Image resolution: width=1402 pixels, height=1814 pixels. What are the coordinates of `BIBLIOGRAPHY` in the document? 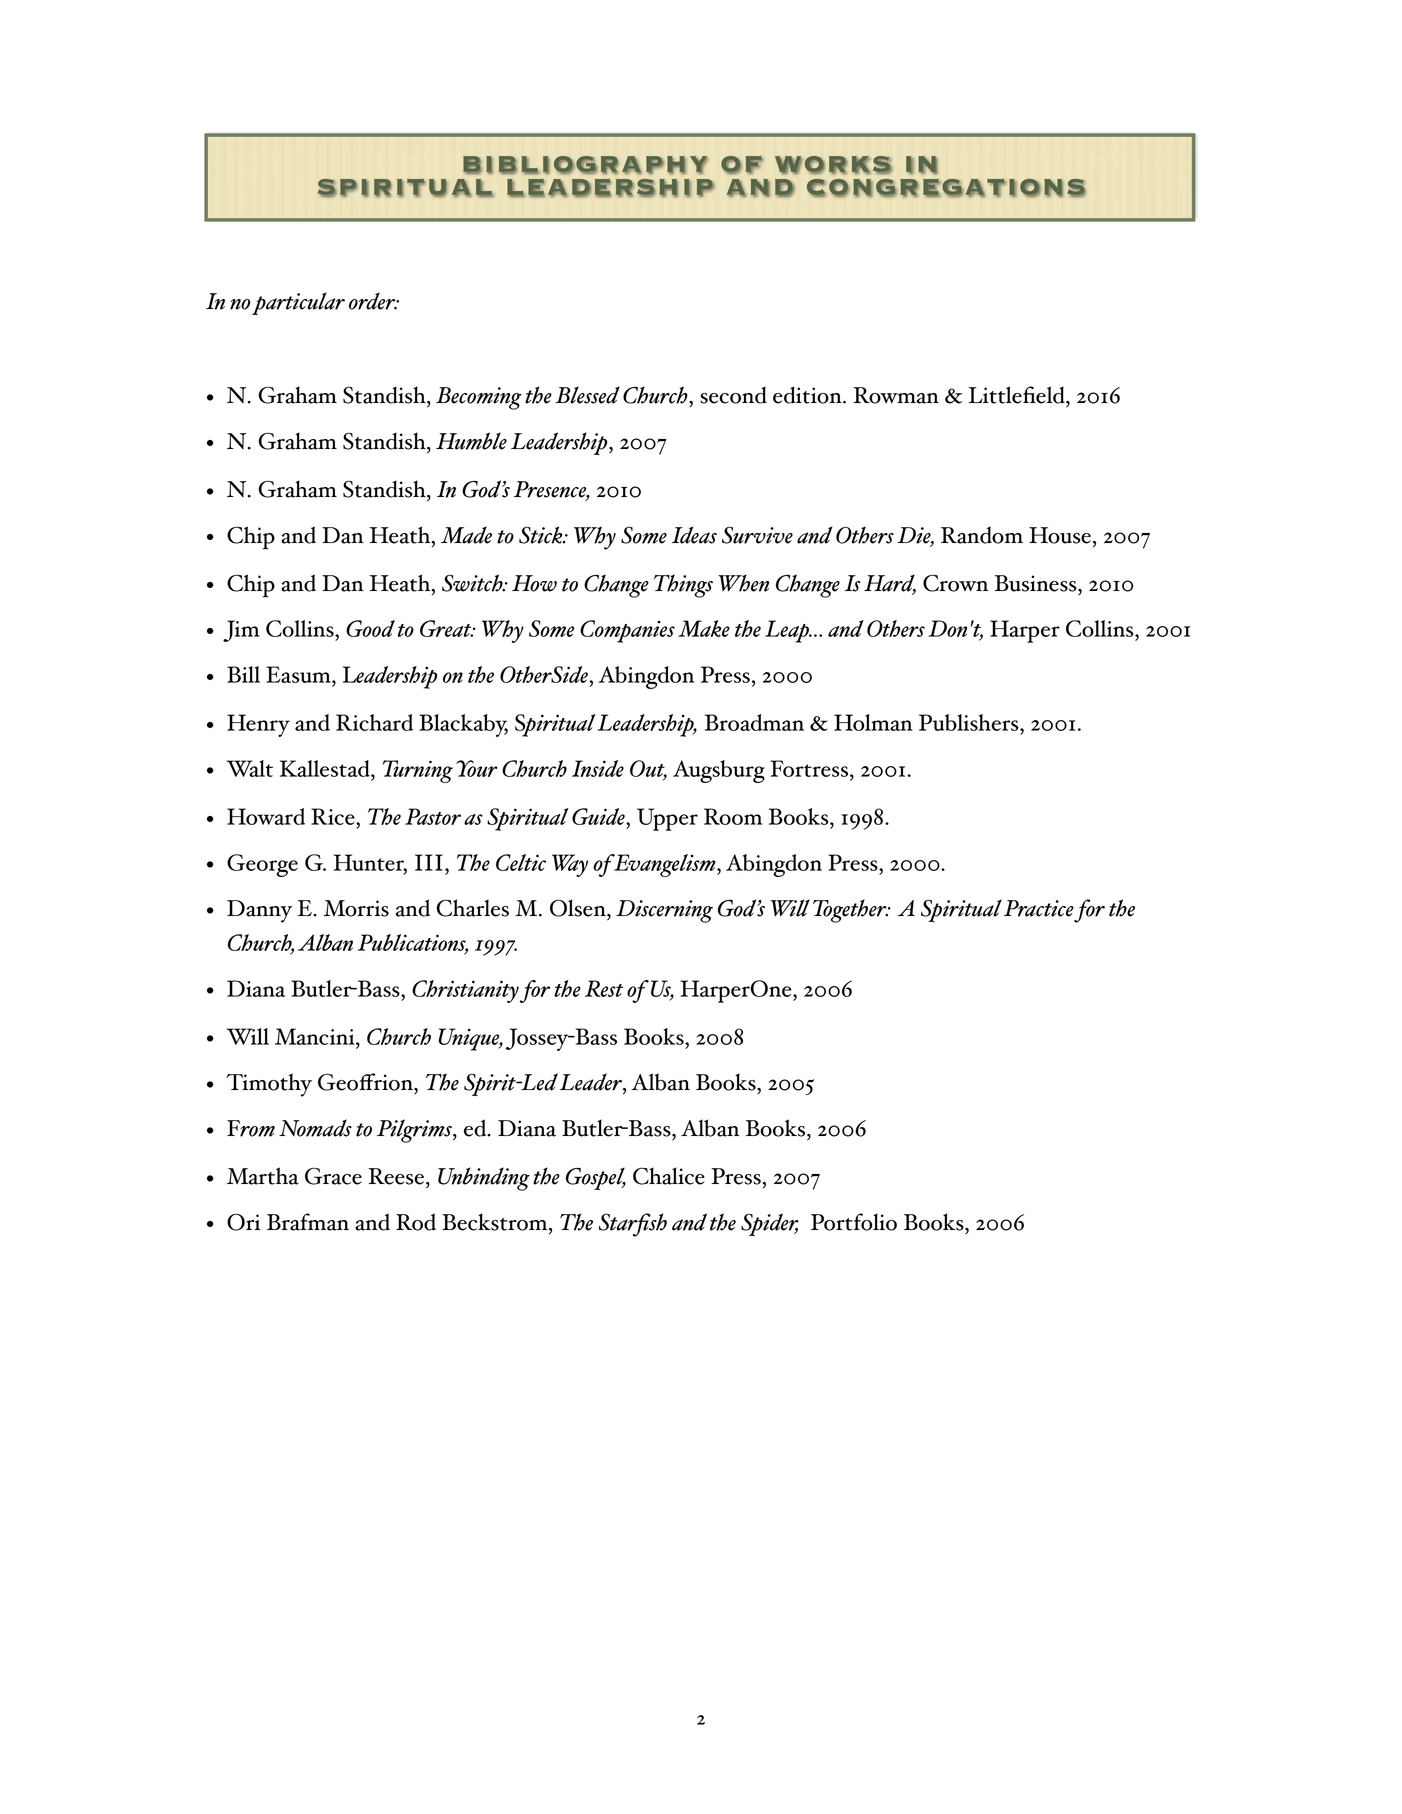 It's located at (585, 165).
